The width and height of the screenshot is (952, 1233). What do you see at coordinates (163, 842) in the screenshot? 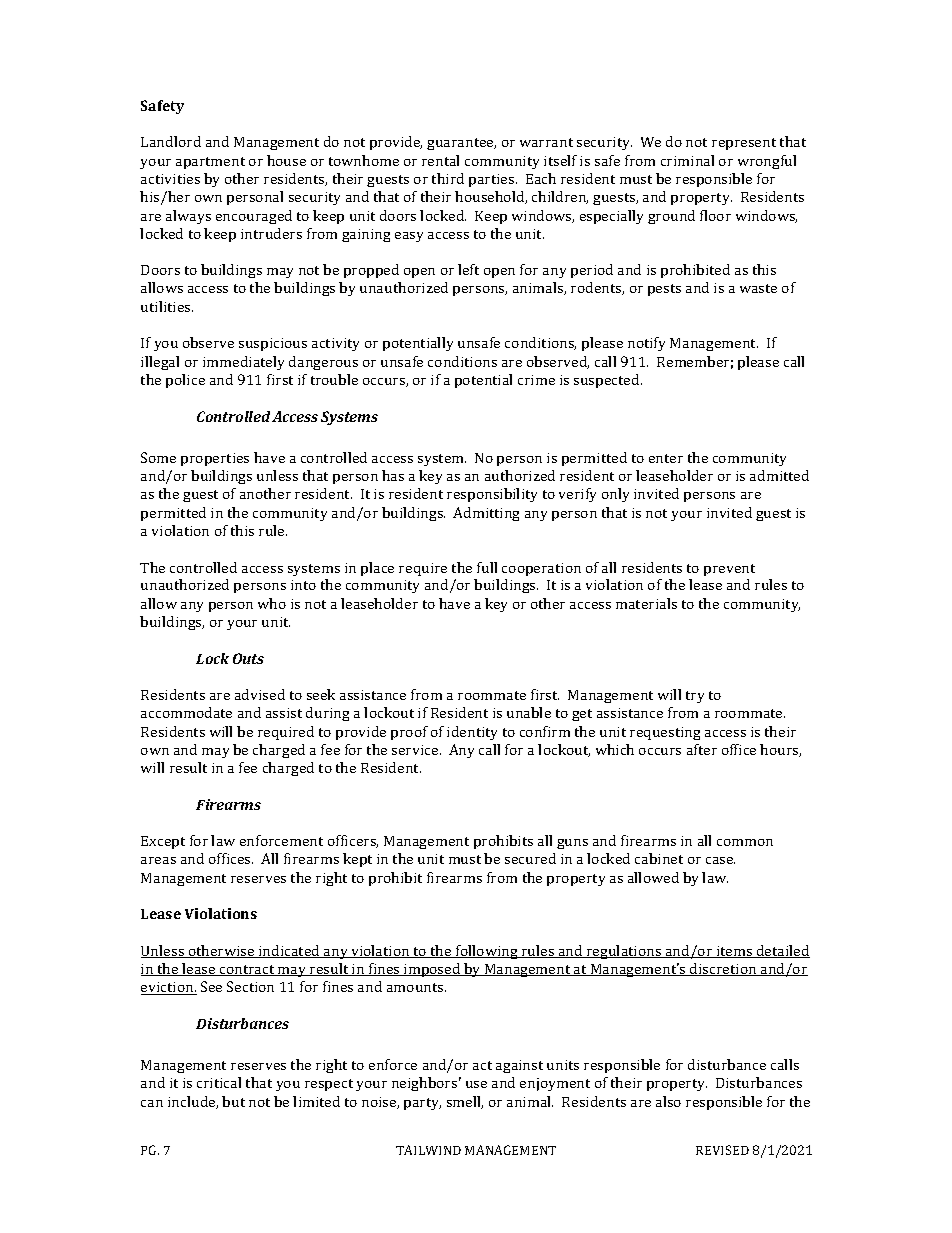
I see `Except` at bounding box center [163, 842].
